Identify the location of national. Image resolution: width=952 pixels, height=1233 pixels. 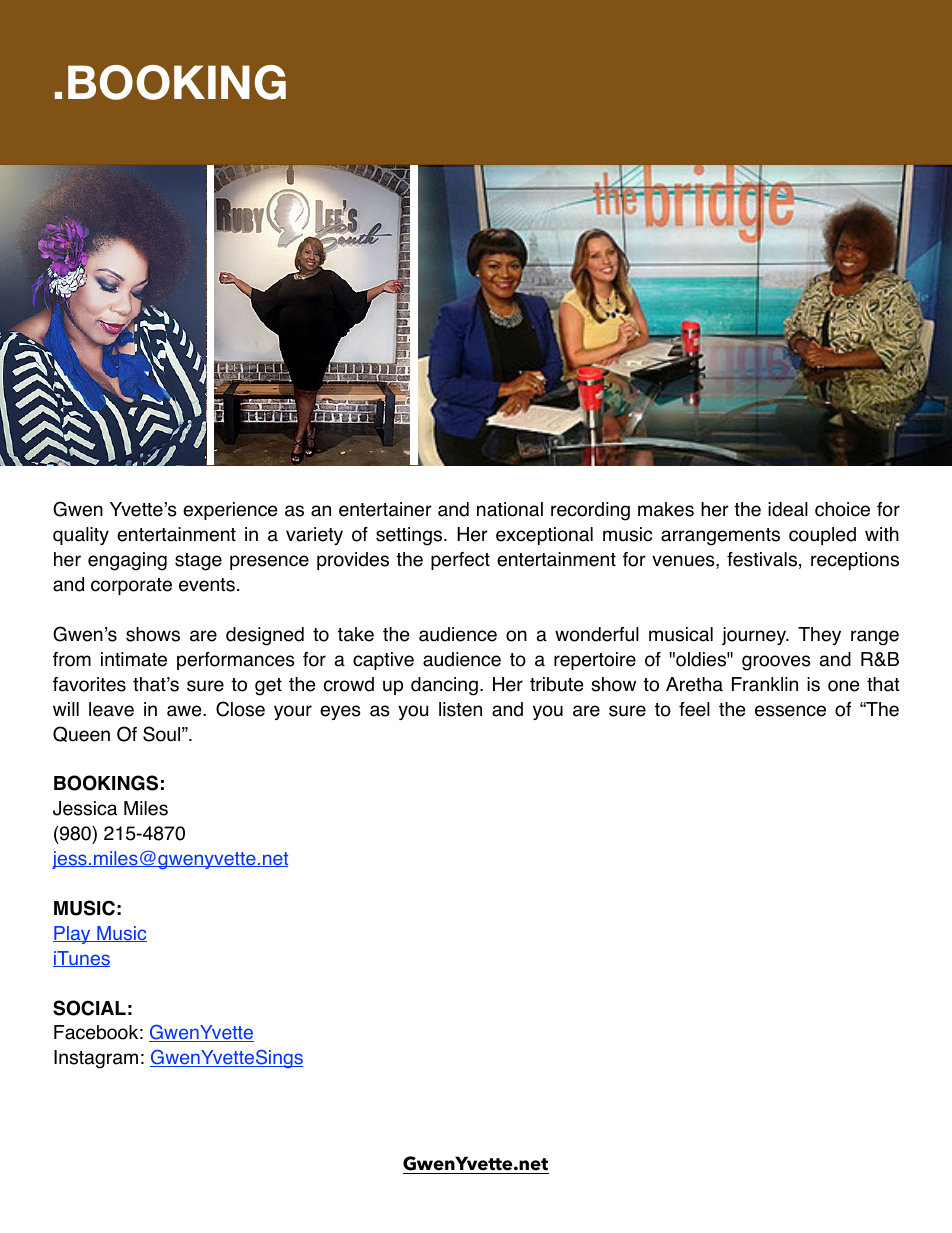
(510, 509).
